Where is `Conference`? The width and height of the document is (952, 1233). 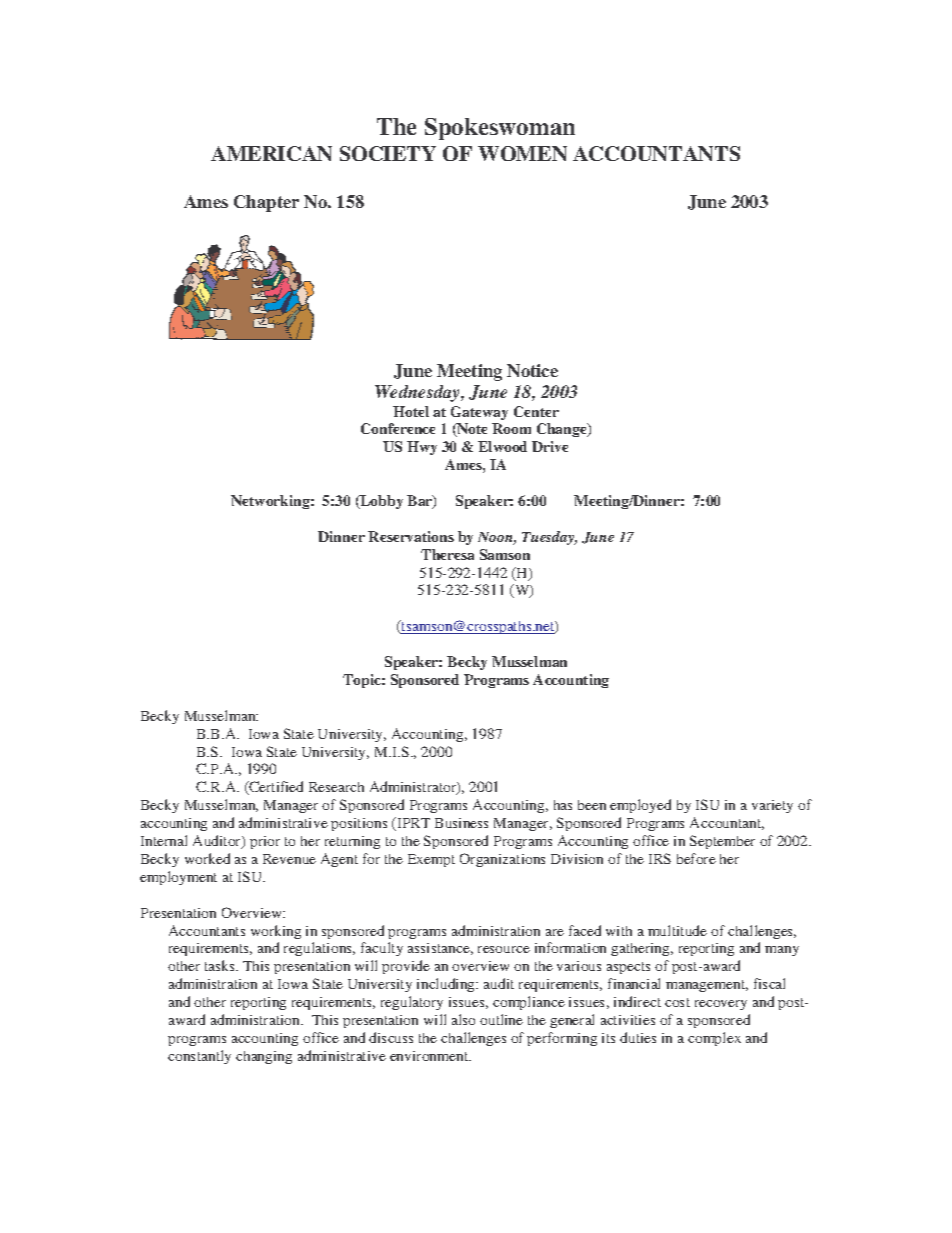 Conference is located at coordinates (398, 428).
